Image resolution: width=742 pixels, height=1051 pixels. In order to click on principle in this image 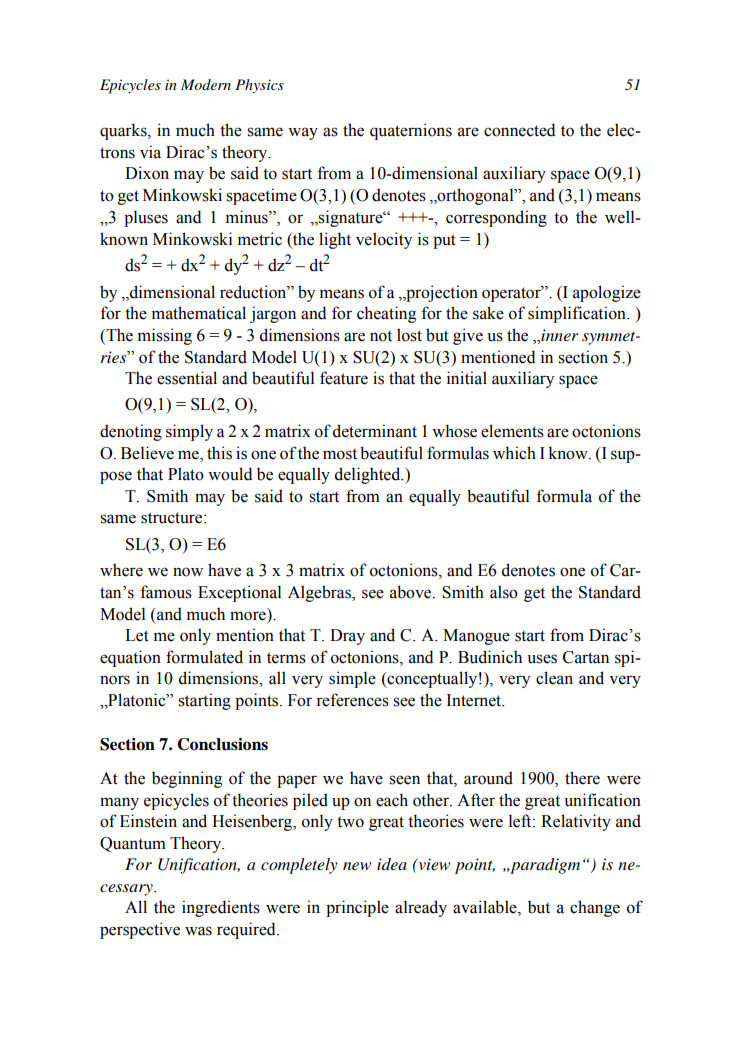, I will do `click(357, 908)`.
